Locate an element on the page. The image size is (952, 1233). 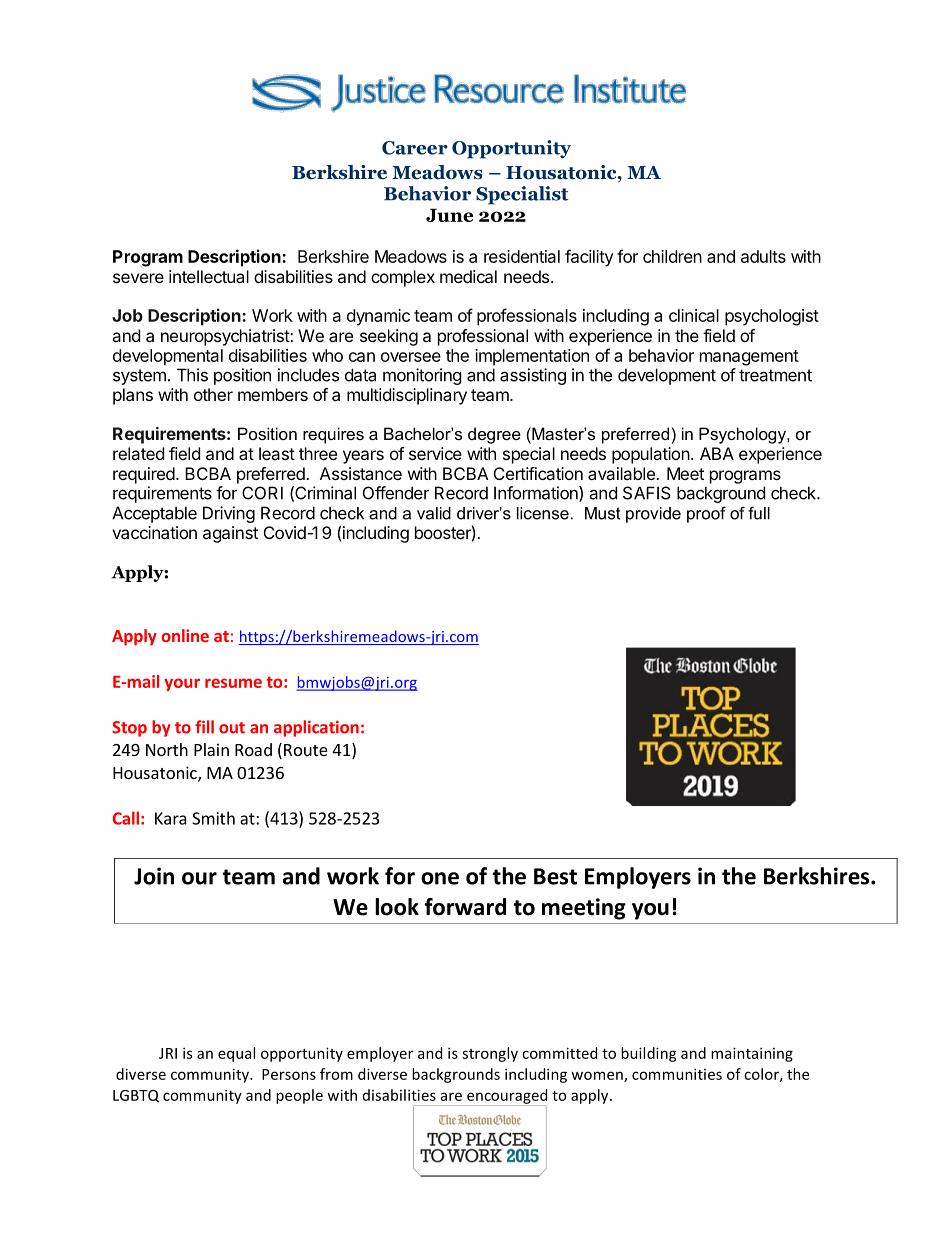
equal is located at coordinates (236, 1054).
